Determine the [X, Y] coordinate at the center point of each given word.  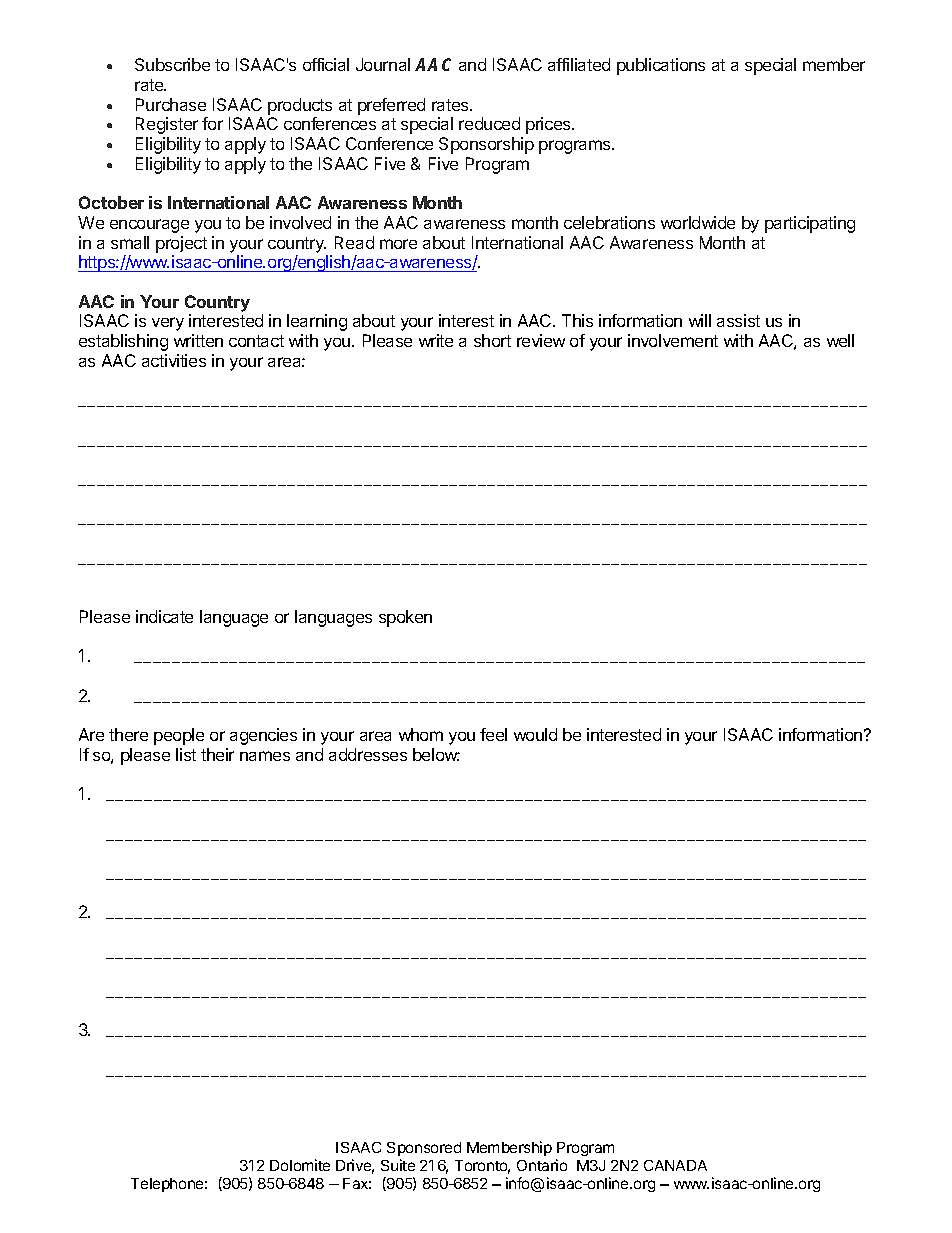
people [179, 736]
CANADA [675, 1165]
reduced [489, 123]
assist [738, 320]
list [186, 754]
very [168, 324]
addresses [368, 754]
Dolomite [300, 1165]
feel [493, 734]
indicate [164, 616]
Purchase [171, 104]
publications [661, 66]
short [492, 340]
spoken [405, 618]
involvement [673, 340]
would [535, 734]
